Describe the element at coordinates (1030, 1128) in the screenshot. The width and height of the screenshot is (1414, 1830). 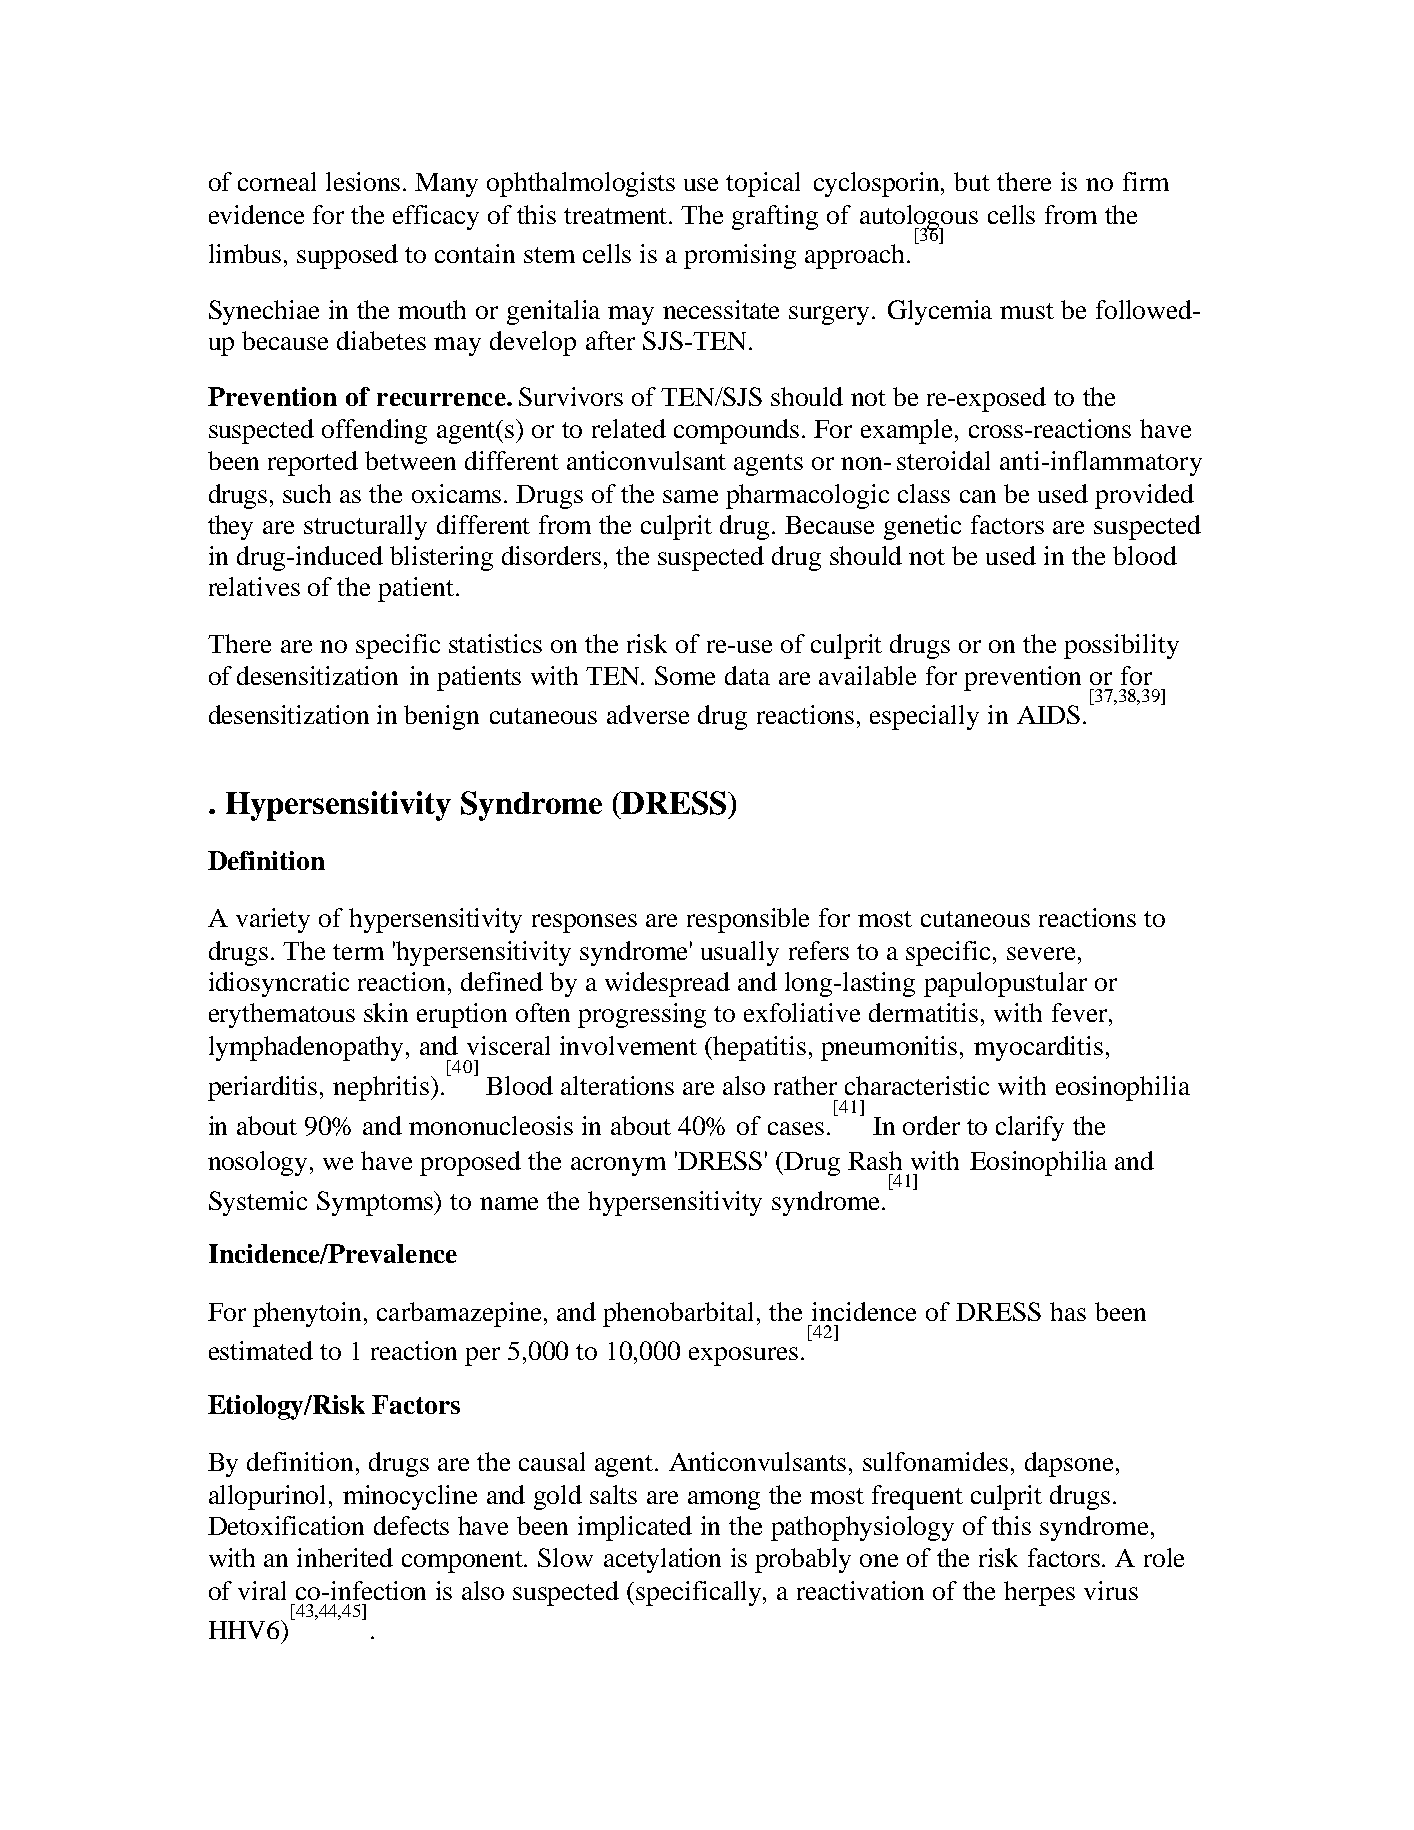
I see `clarify` at that location.
